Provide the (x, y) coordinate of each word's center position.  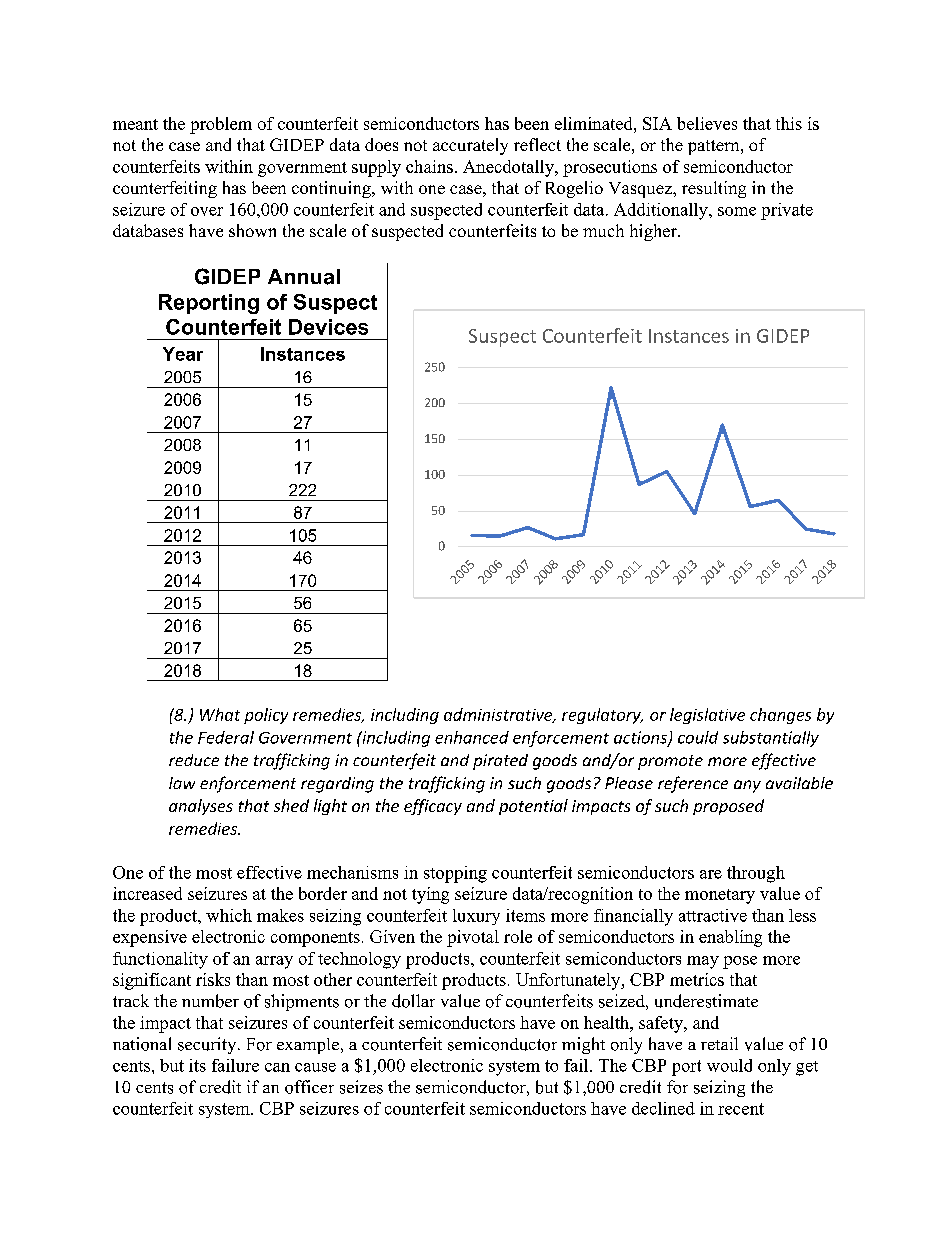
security (208, 1045)
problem (221, 125)
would (729, 1065)
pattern (715, 147)
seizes (361, 1087)
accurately (470, 146)
